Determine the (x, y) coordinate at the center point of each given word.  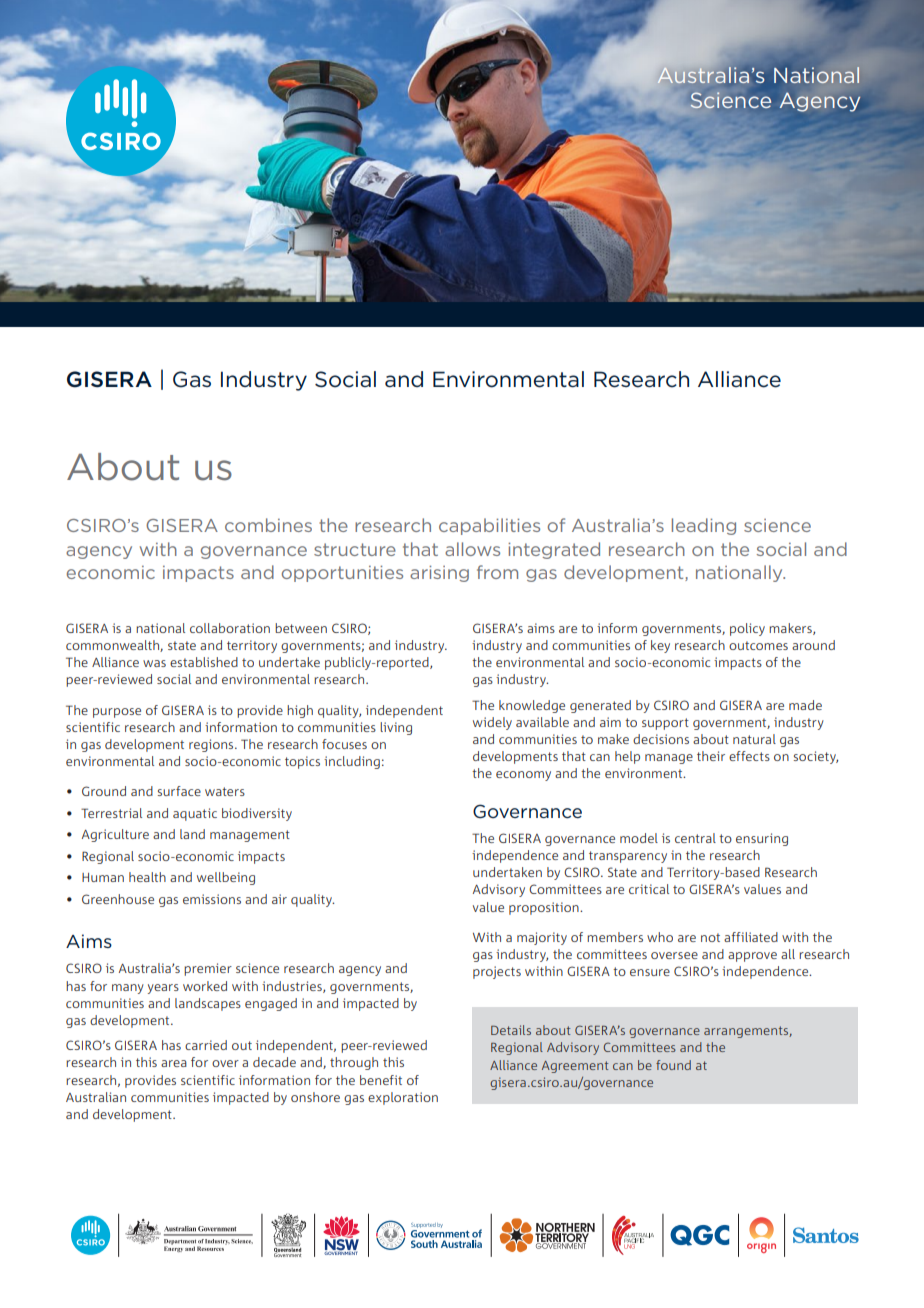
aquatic (195, 814)
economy (523, 776)
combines (268, 525)
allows (472, 549)
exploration (403, 1098)
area (174, 1063)
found (673, 1065)
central (695, 838)
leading (704, 526)
